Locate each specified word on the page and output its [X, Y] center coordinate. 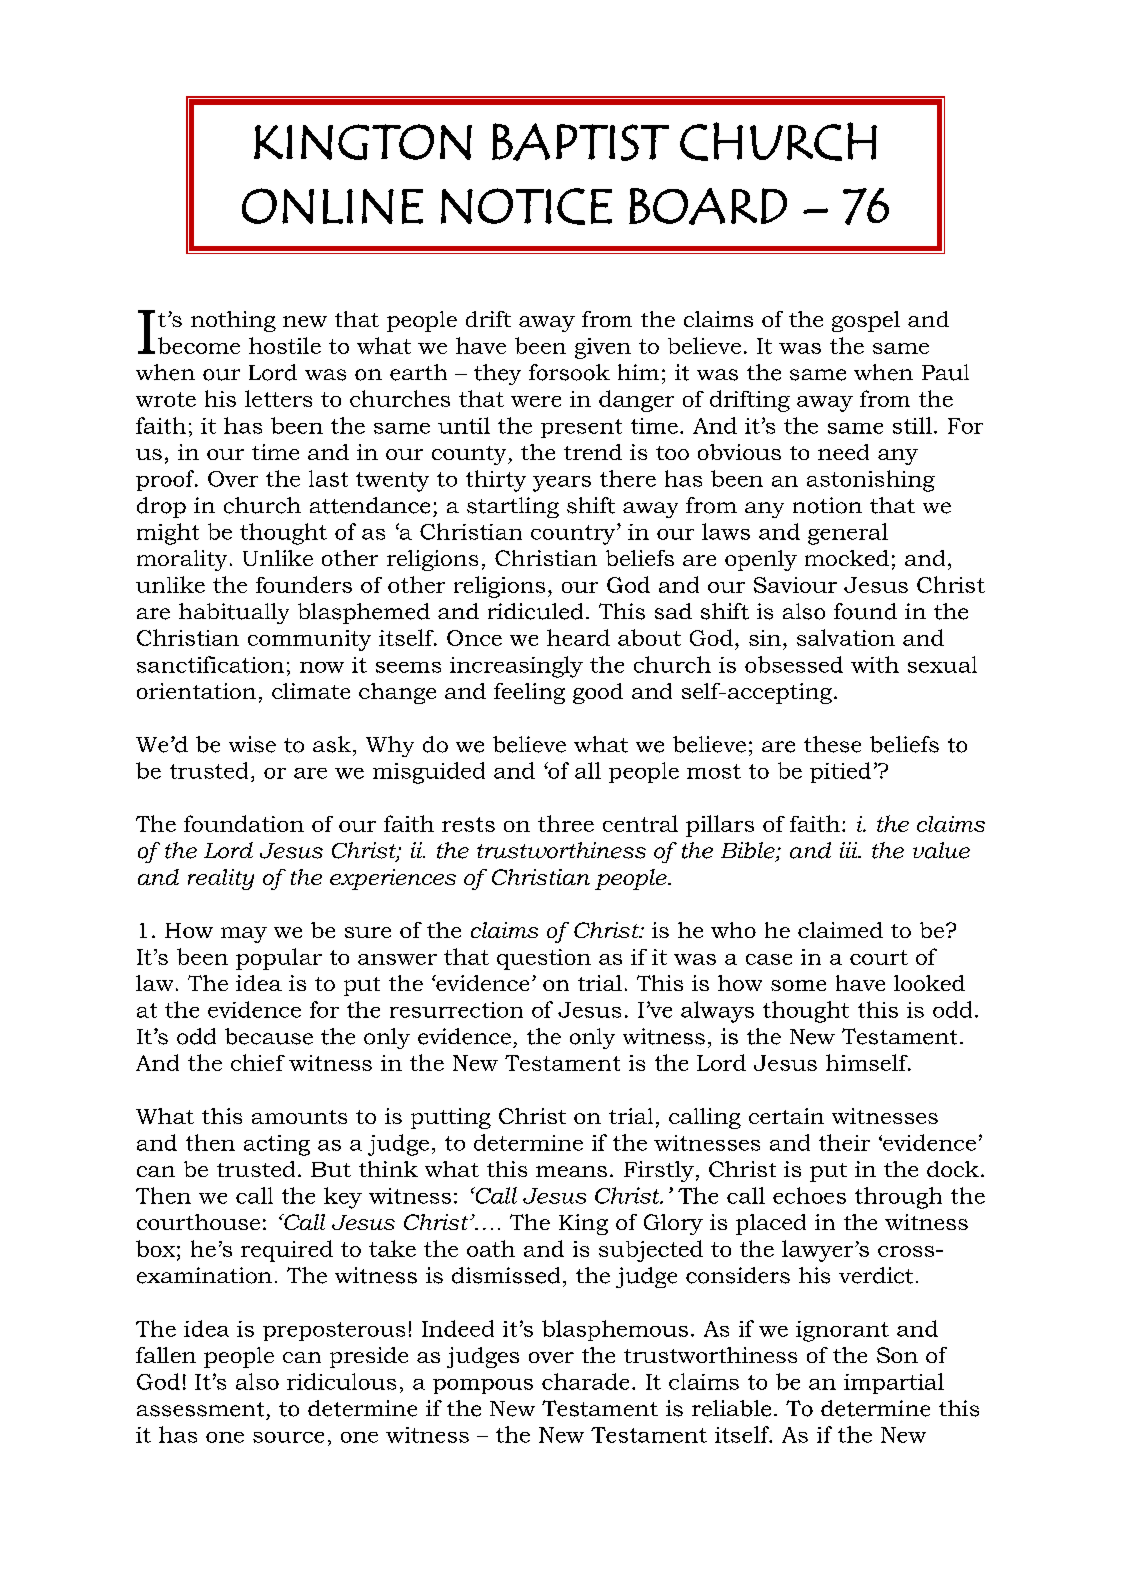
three [566, 823]
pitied [840, 772]
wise [252, 744]
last [328, 478]
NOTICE [526, 206]
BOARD [708, 206]
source [288, 1437]
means [571, 1171]
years [562, 484]
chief [258, 1062]
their [844, 1142]
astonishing [871, 481]
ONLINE [332, 206]
